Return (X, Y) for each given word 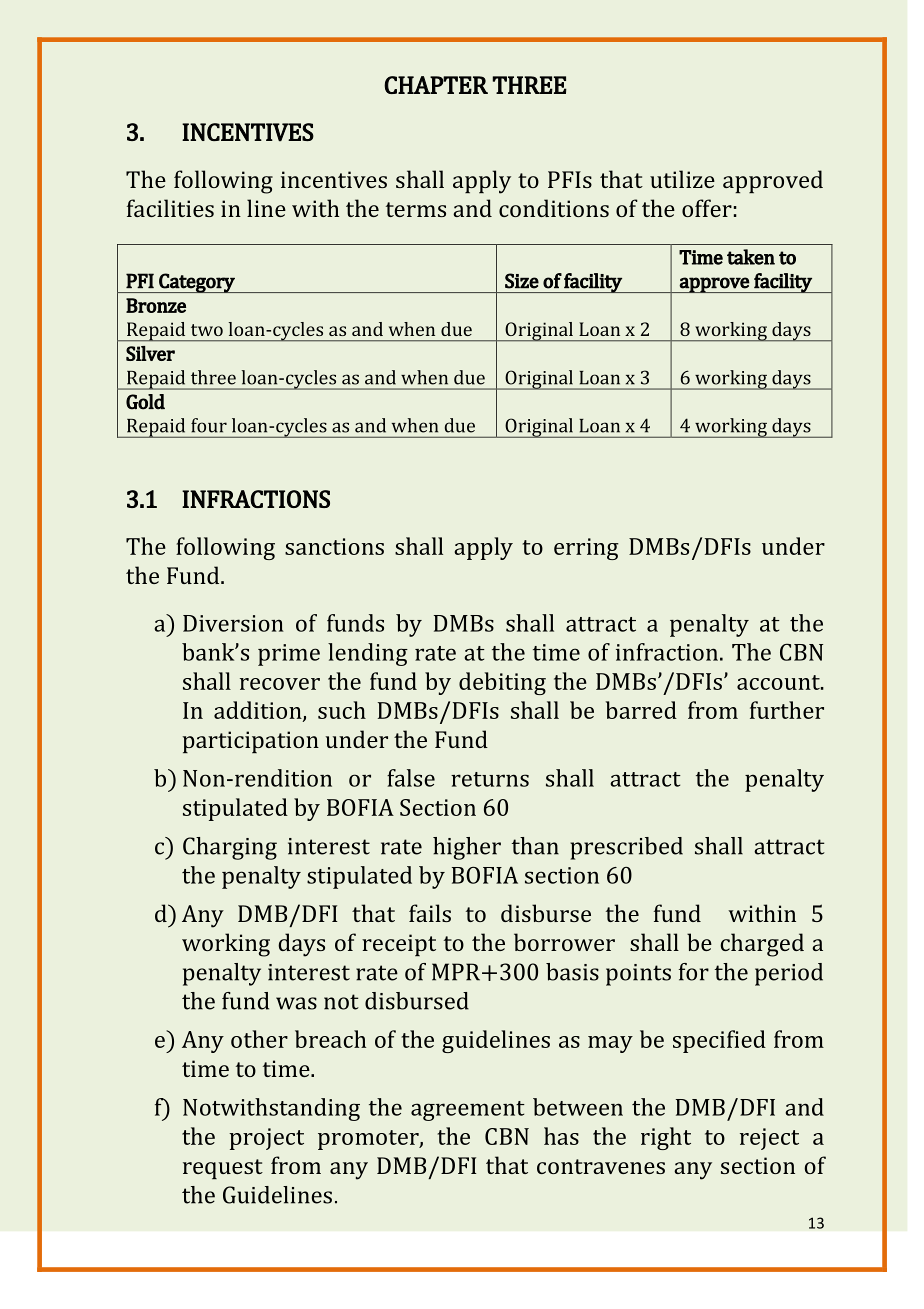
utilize (682, 179)
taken (751, 257)
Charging (230, 848)
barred (641, 710)
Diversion (233, 623)
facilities (170, 208)
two (207, 330)
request (223, 1169)
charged (762, 945)
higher (467, 848)
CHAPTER (436, 85)
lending (368, 654)
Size (522, 281)
